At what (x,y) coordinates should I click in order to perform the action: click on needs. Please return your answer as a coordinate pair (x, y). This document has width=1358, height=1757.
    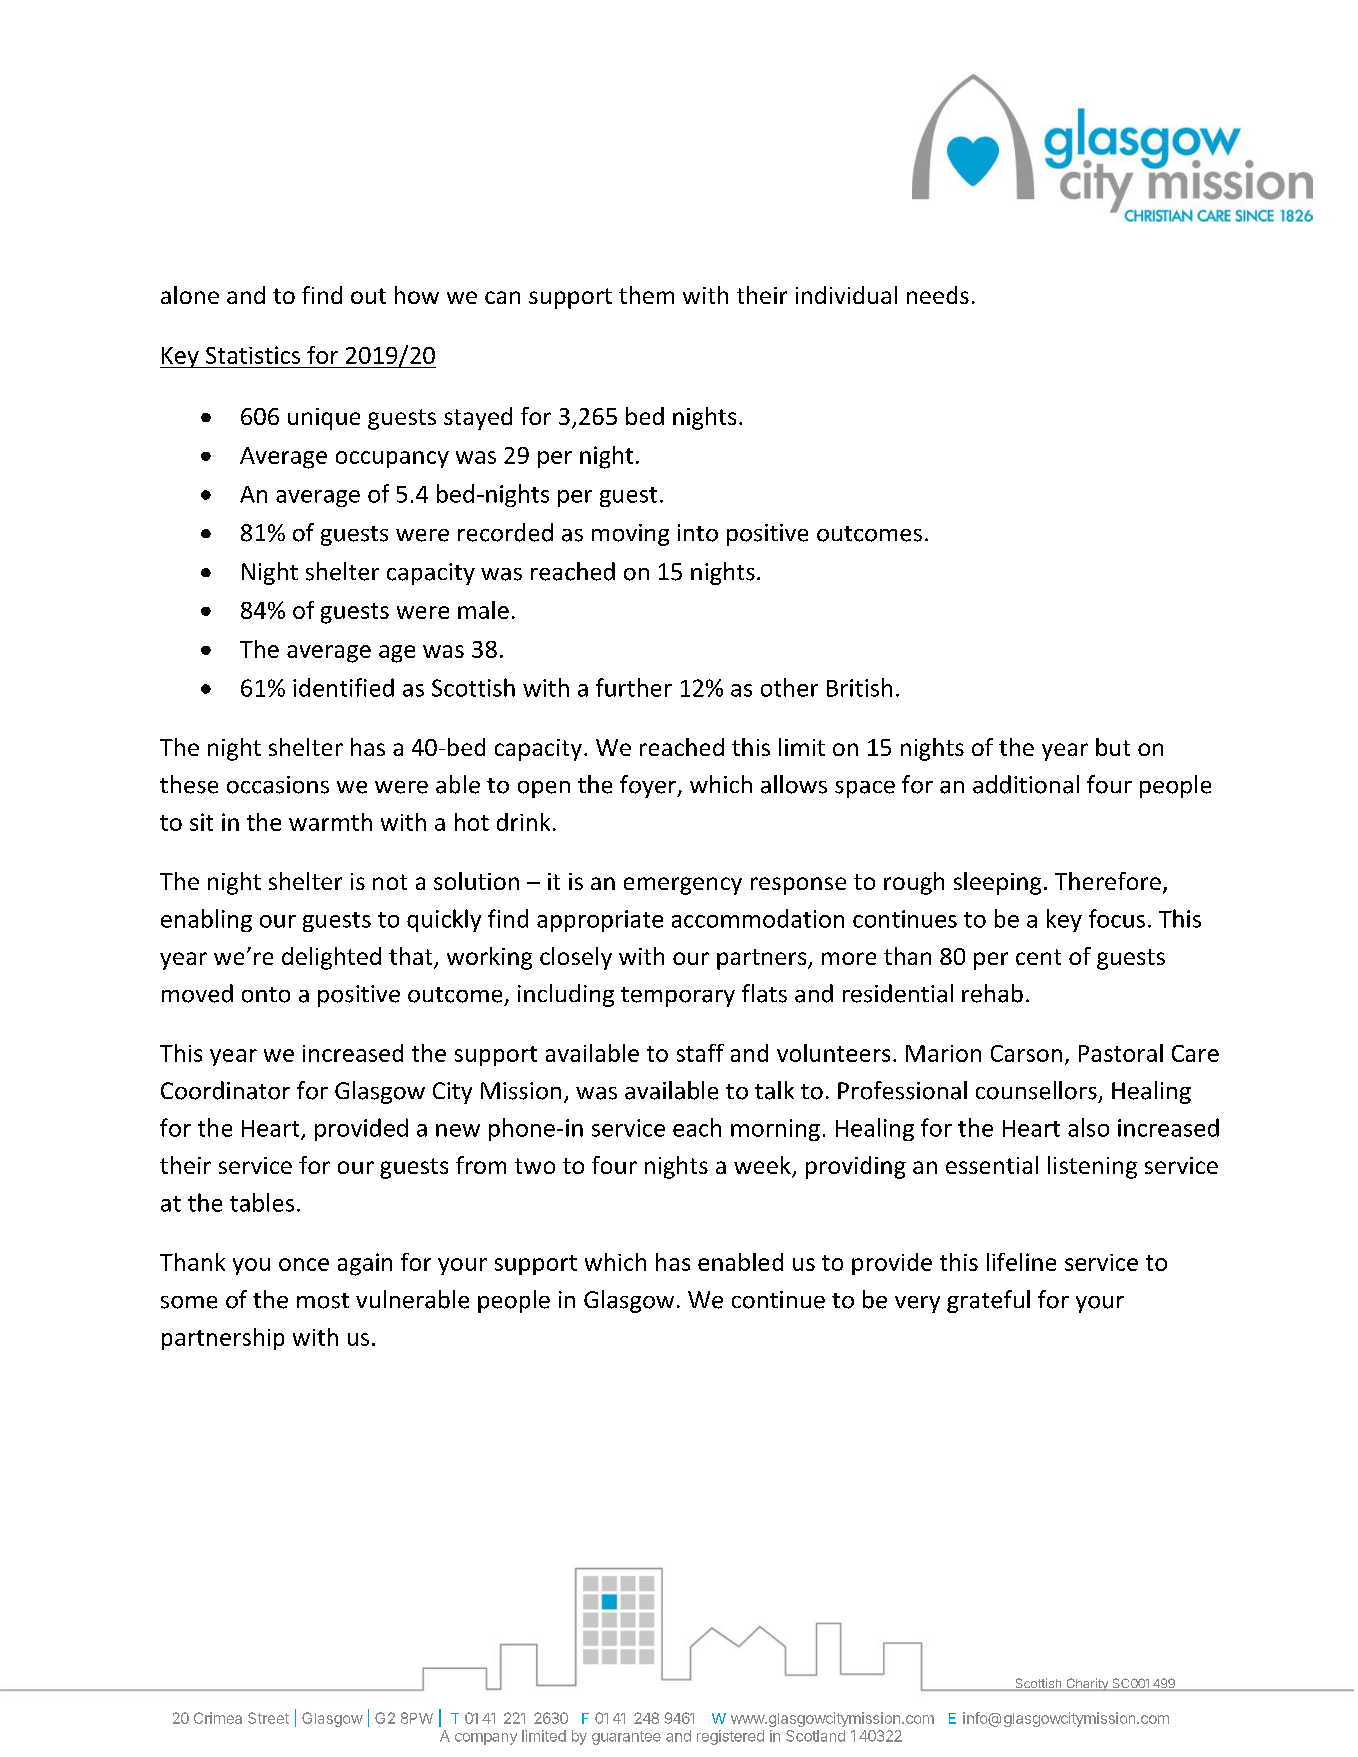
    Looking at the image, I should click on (938, 295).
